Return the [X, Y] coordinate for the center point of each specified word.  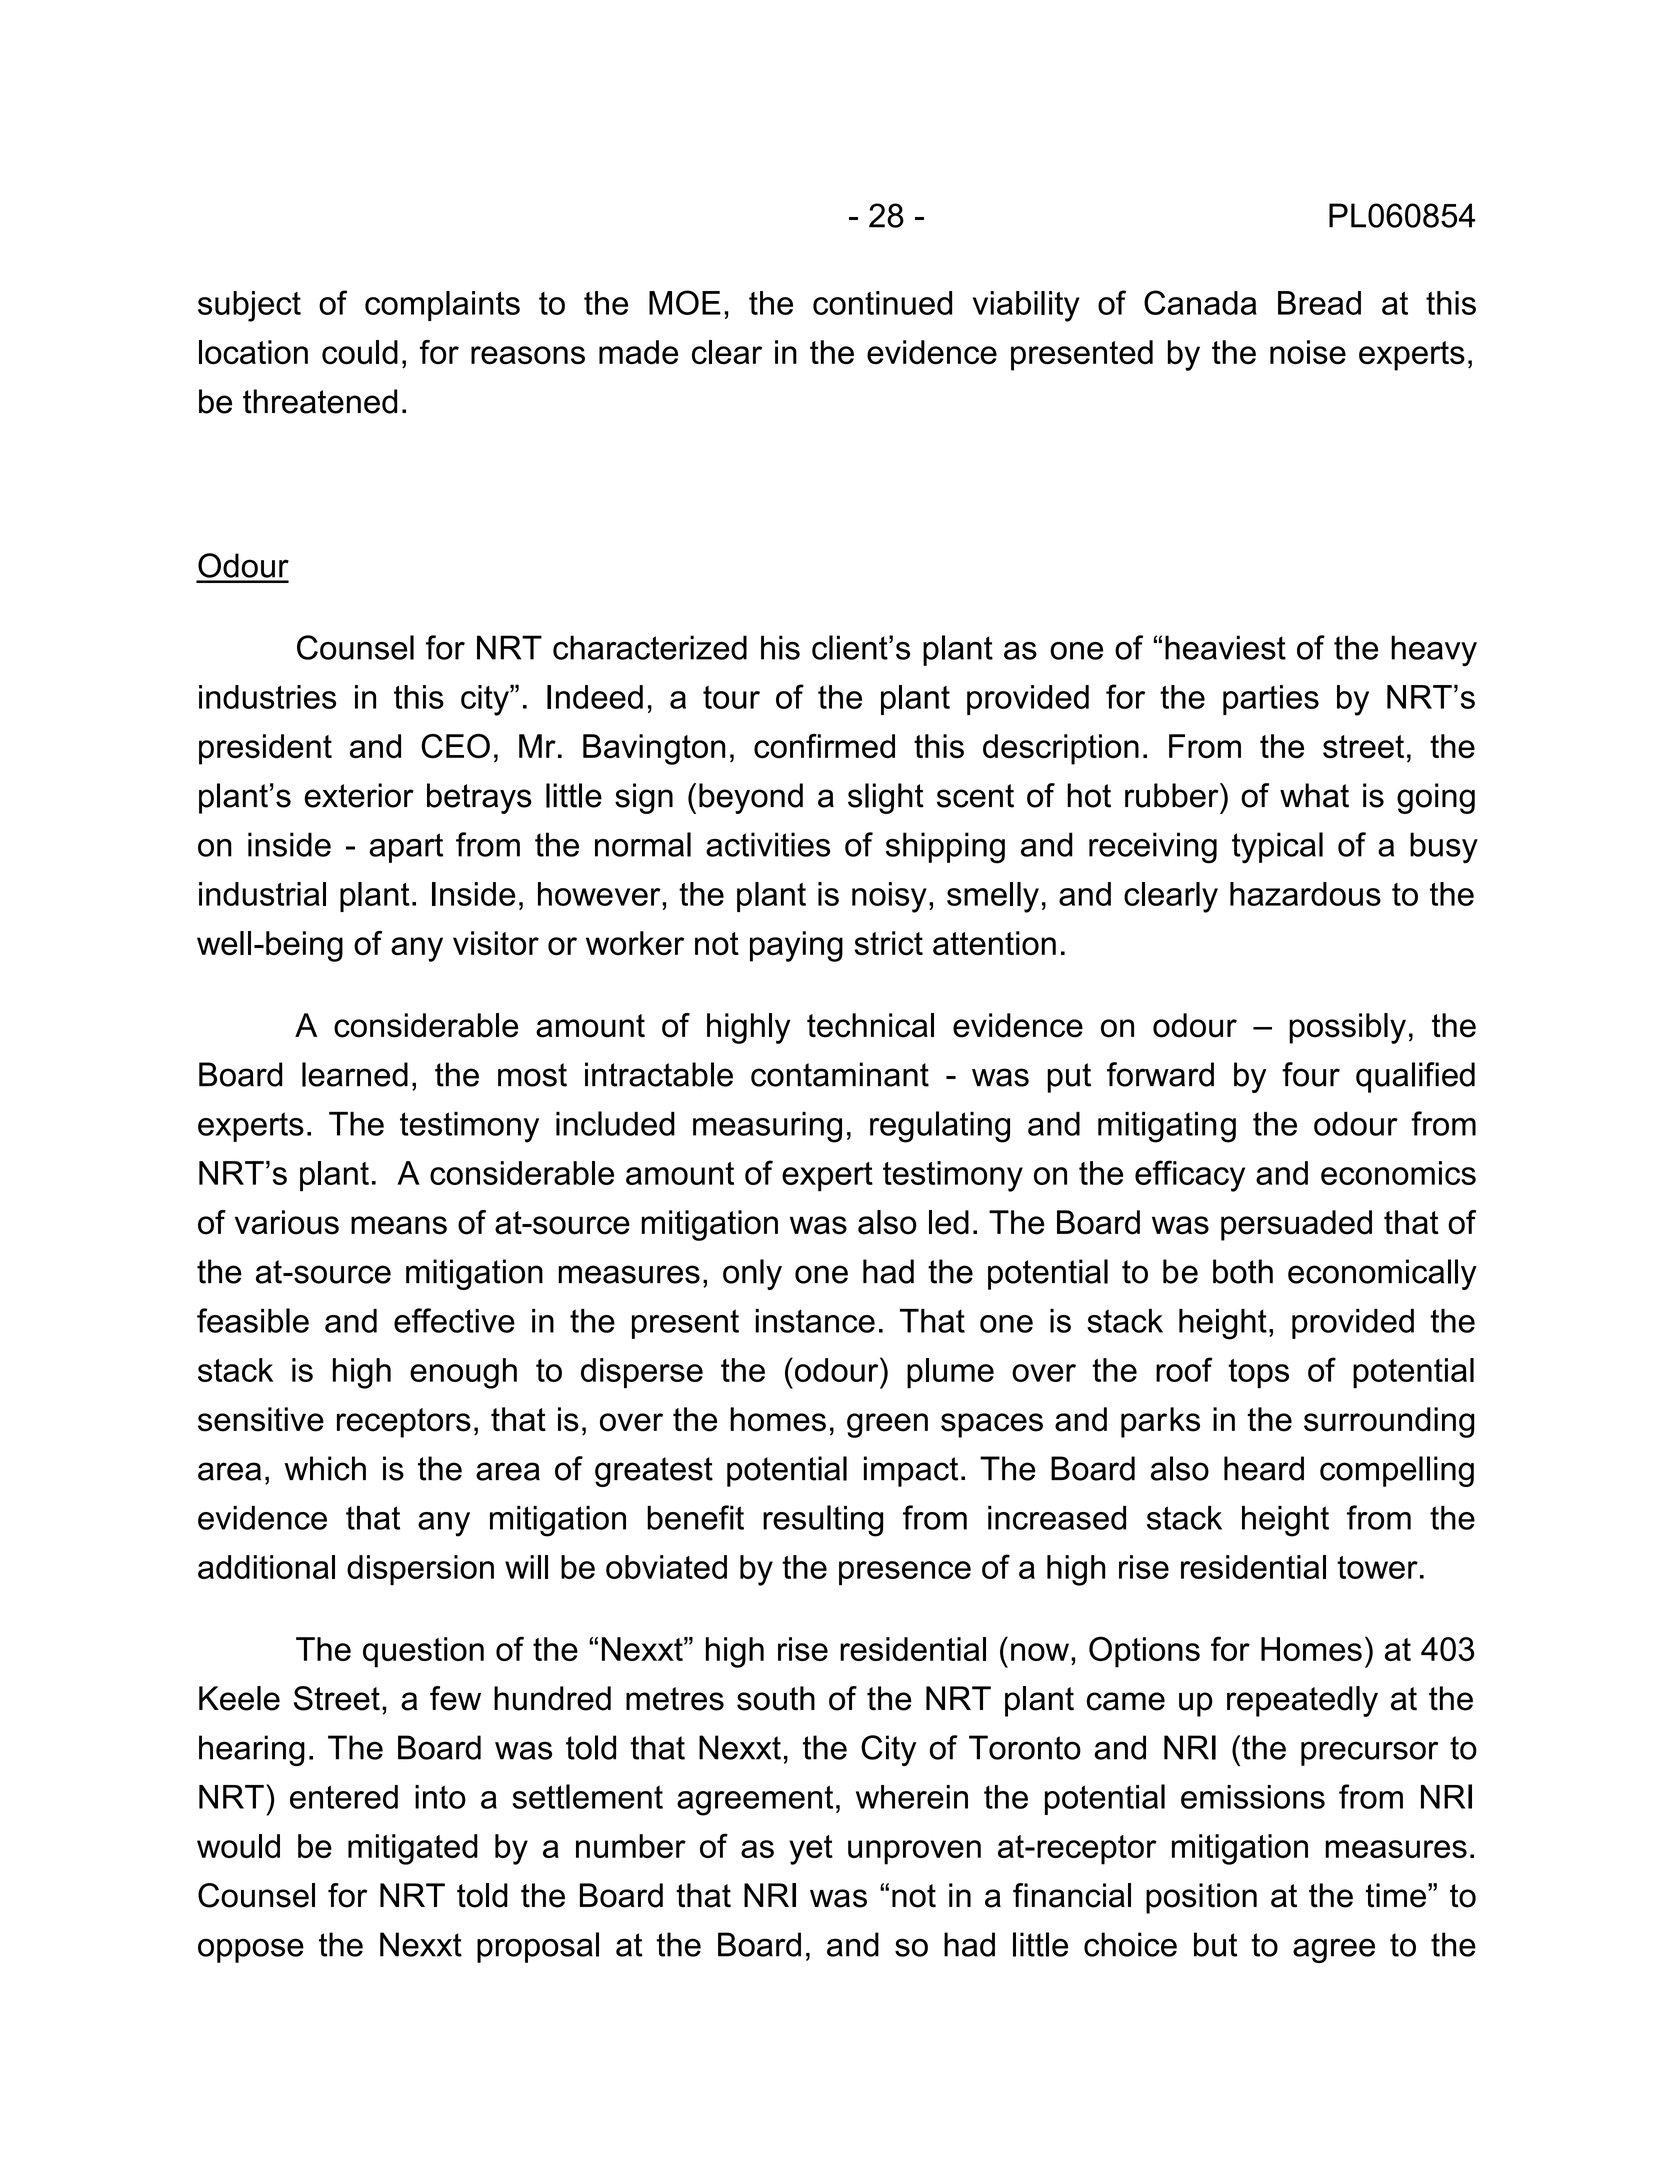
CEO [455, 746]
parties [1271, 700]
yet [811, 1850]
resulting [823, 1521]
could [360, 352]
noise [1308, 352]
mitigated [413, 1849]
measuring [767, 1127]
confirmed [824, 746]
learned [355, 1074]
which [325, 1468]
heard [1264, 1468]
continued [882, 303]
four [1311, 1074]
